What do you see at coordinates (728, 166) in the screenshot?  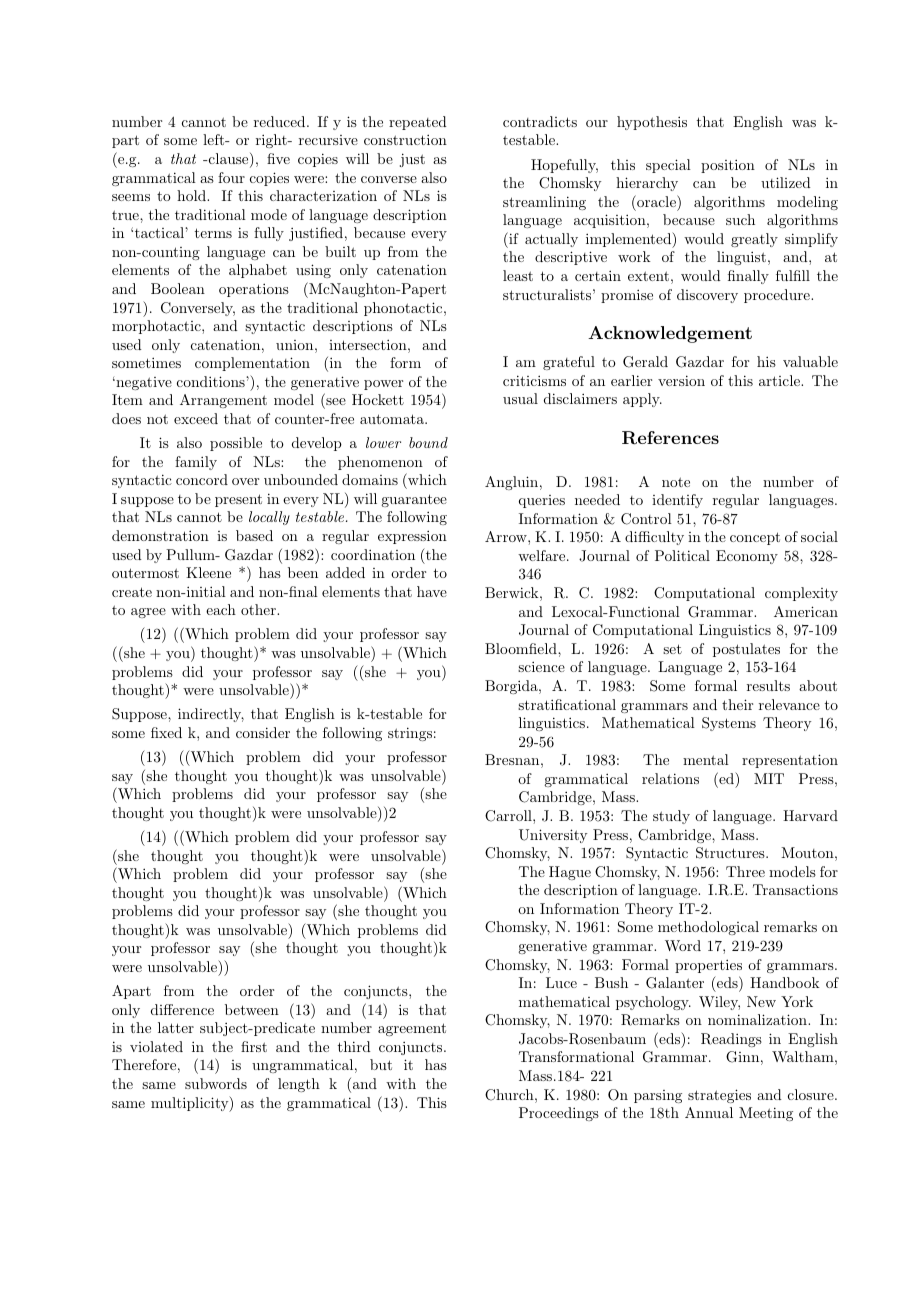 I see `position` at bounding box center [728, 166].
